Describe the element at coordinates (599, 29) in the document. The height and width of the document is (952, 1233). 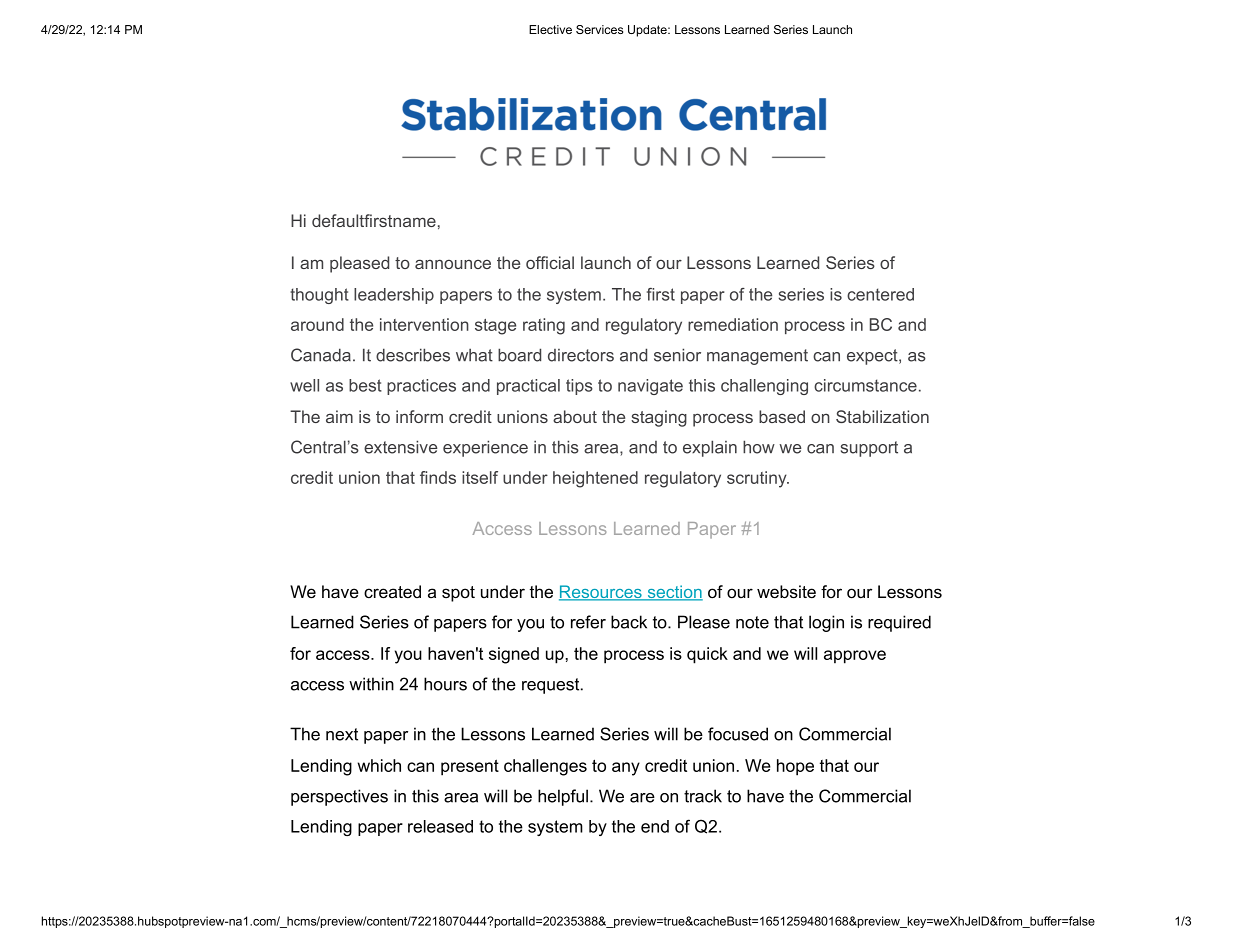
I see `Services` at that location.
